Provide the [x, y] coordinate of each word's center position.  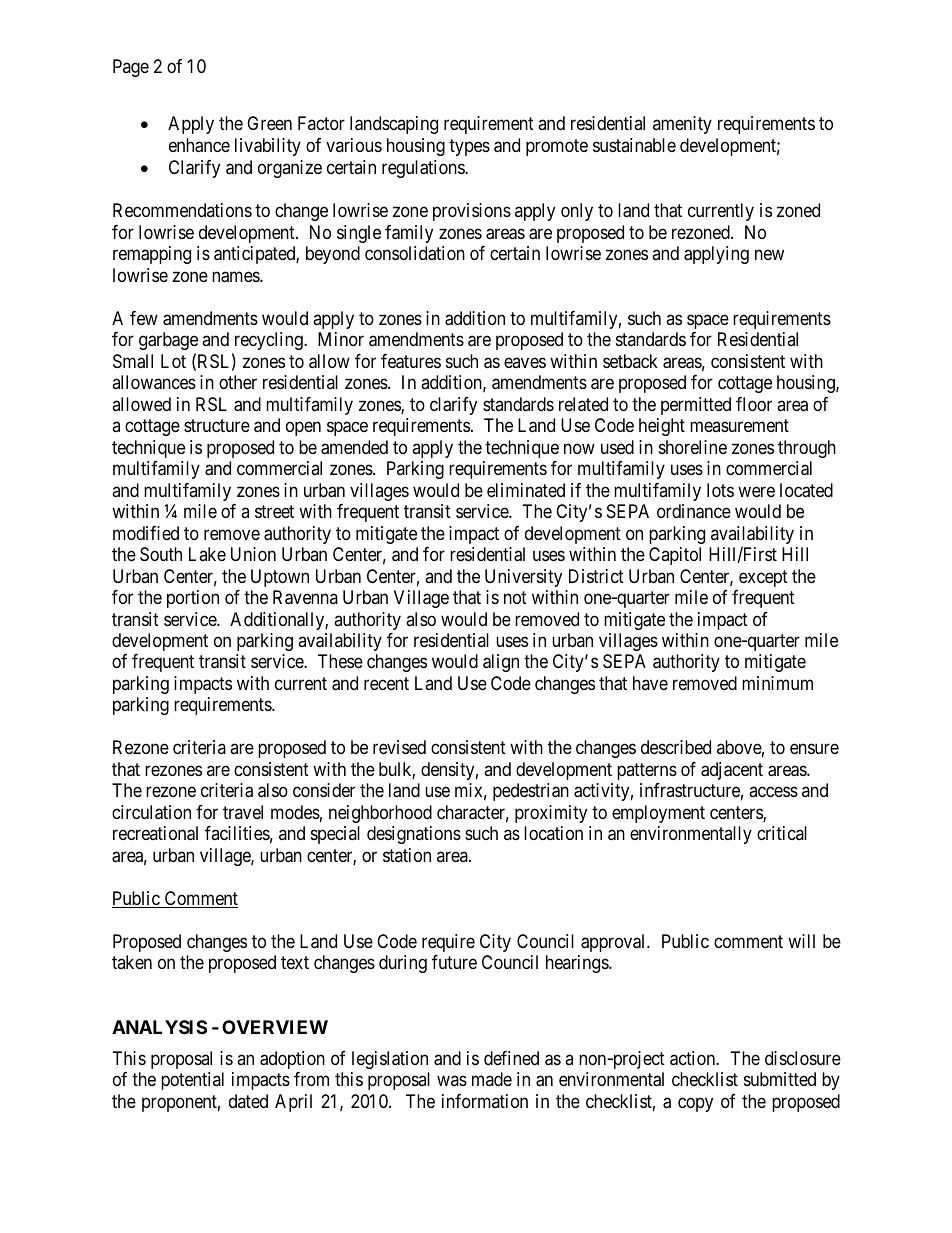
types [469, 147]
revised [399, 747]
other [238, 382]
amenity [682, 125]
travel [243, 812]
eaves [525, 362]
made [492, 1079]
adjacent [732, 771]
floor [754, 404]
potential [192, 1081]
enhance [199, 145]
